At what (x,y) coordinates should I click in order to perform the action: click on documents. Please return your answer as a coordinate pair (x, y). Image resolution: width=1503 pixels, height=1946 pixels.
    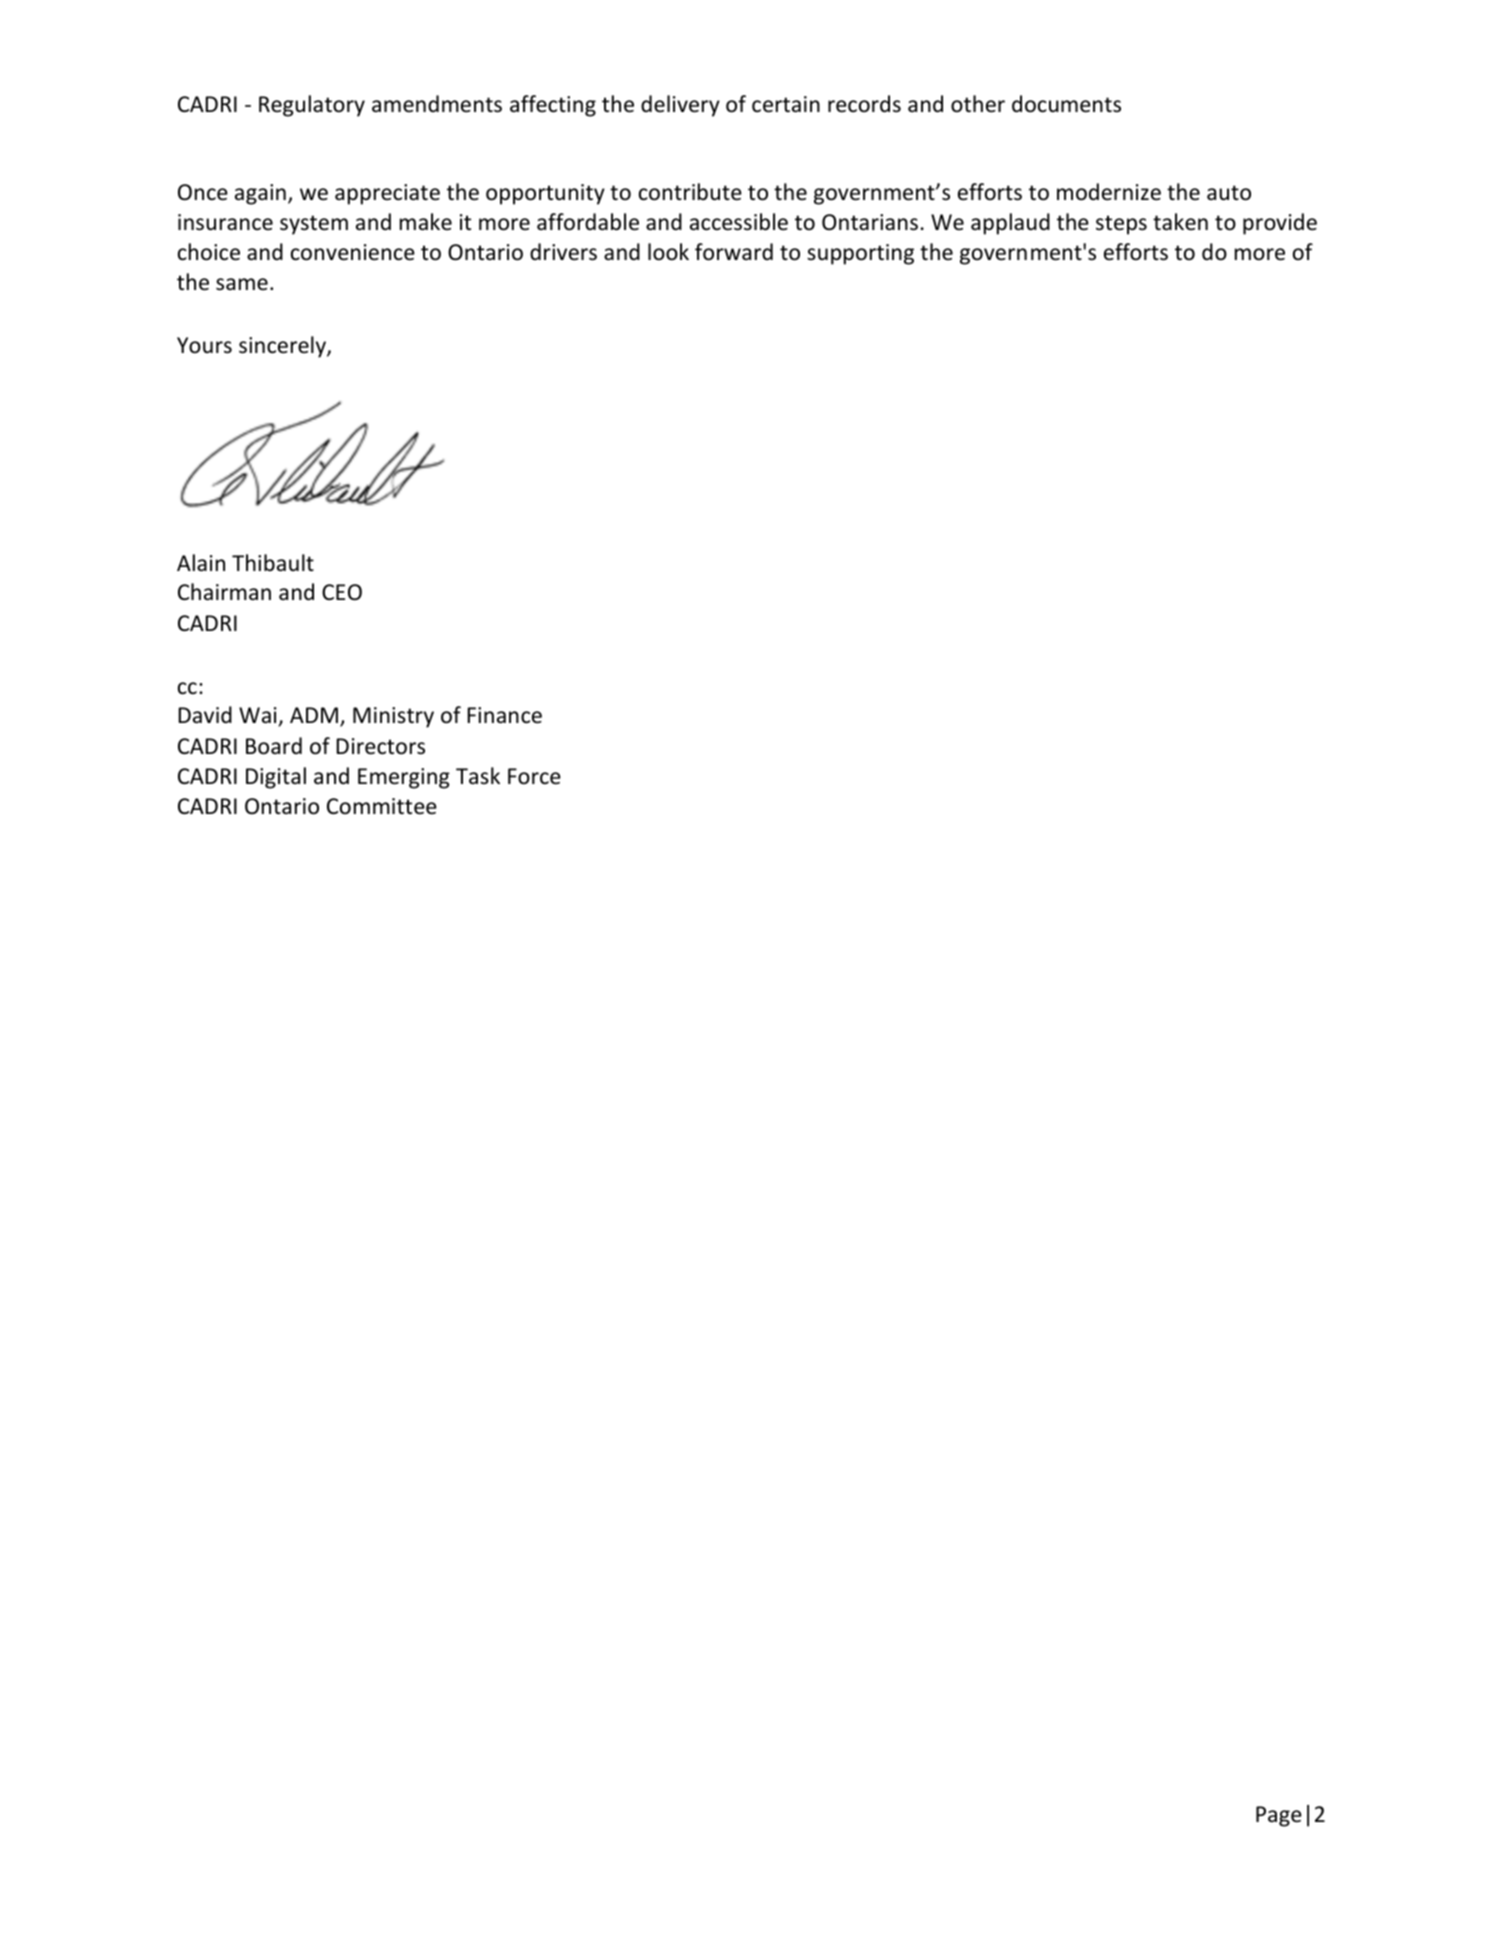
    Looking at the image, I should click on (1066, 104).
